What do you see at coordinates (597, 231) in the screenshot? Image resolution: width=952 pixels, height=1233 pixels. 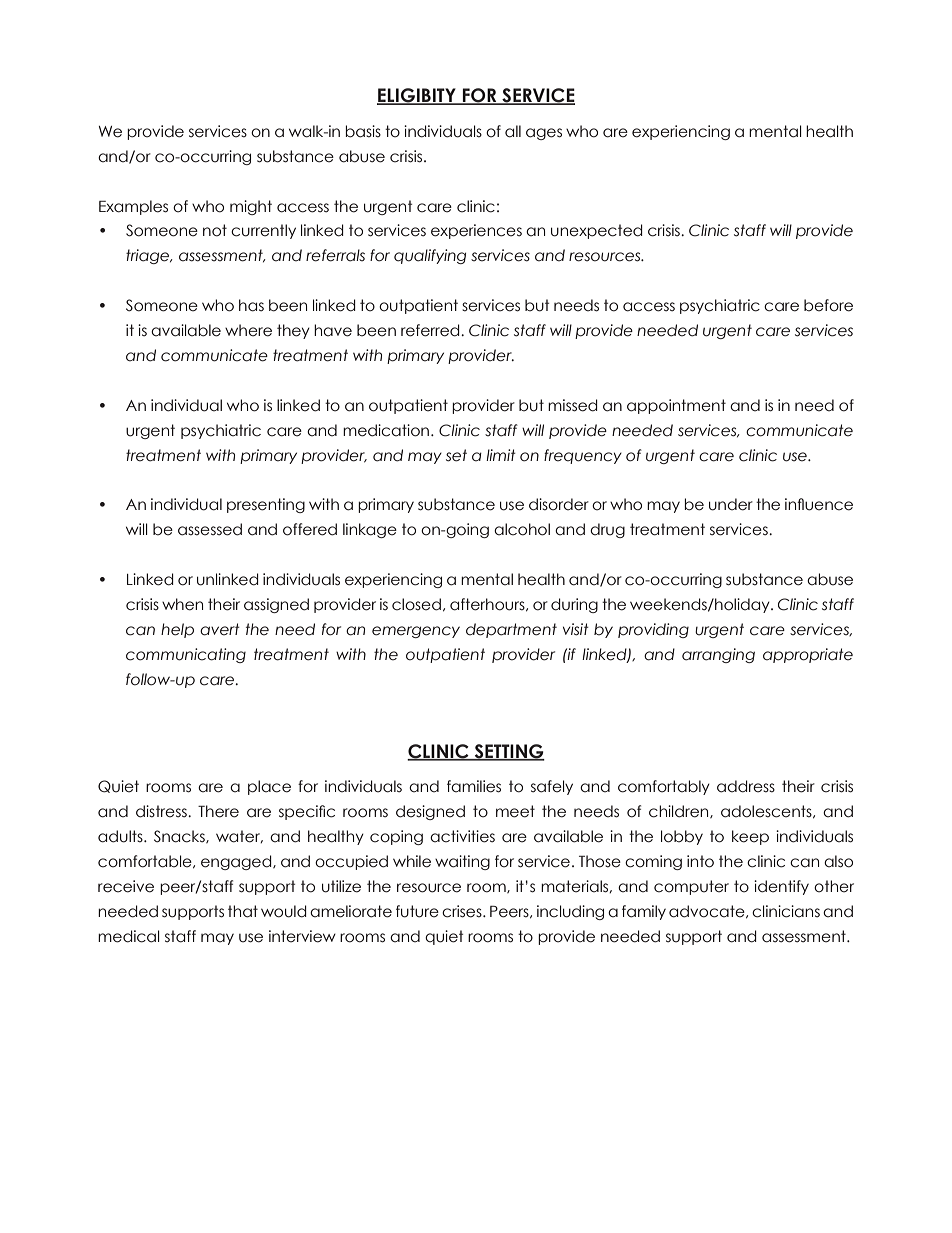 I see `unexpected` at bounding box center [597, 231].
